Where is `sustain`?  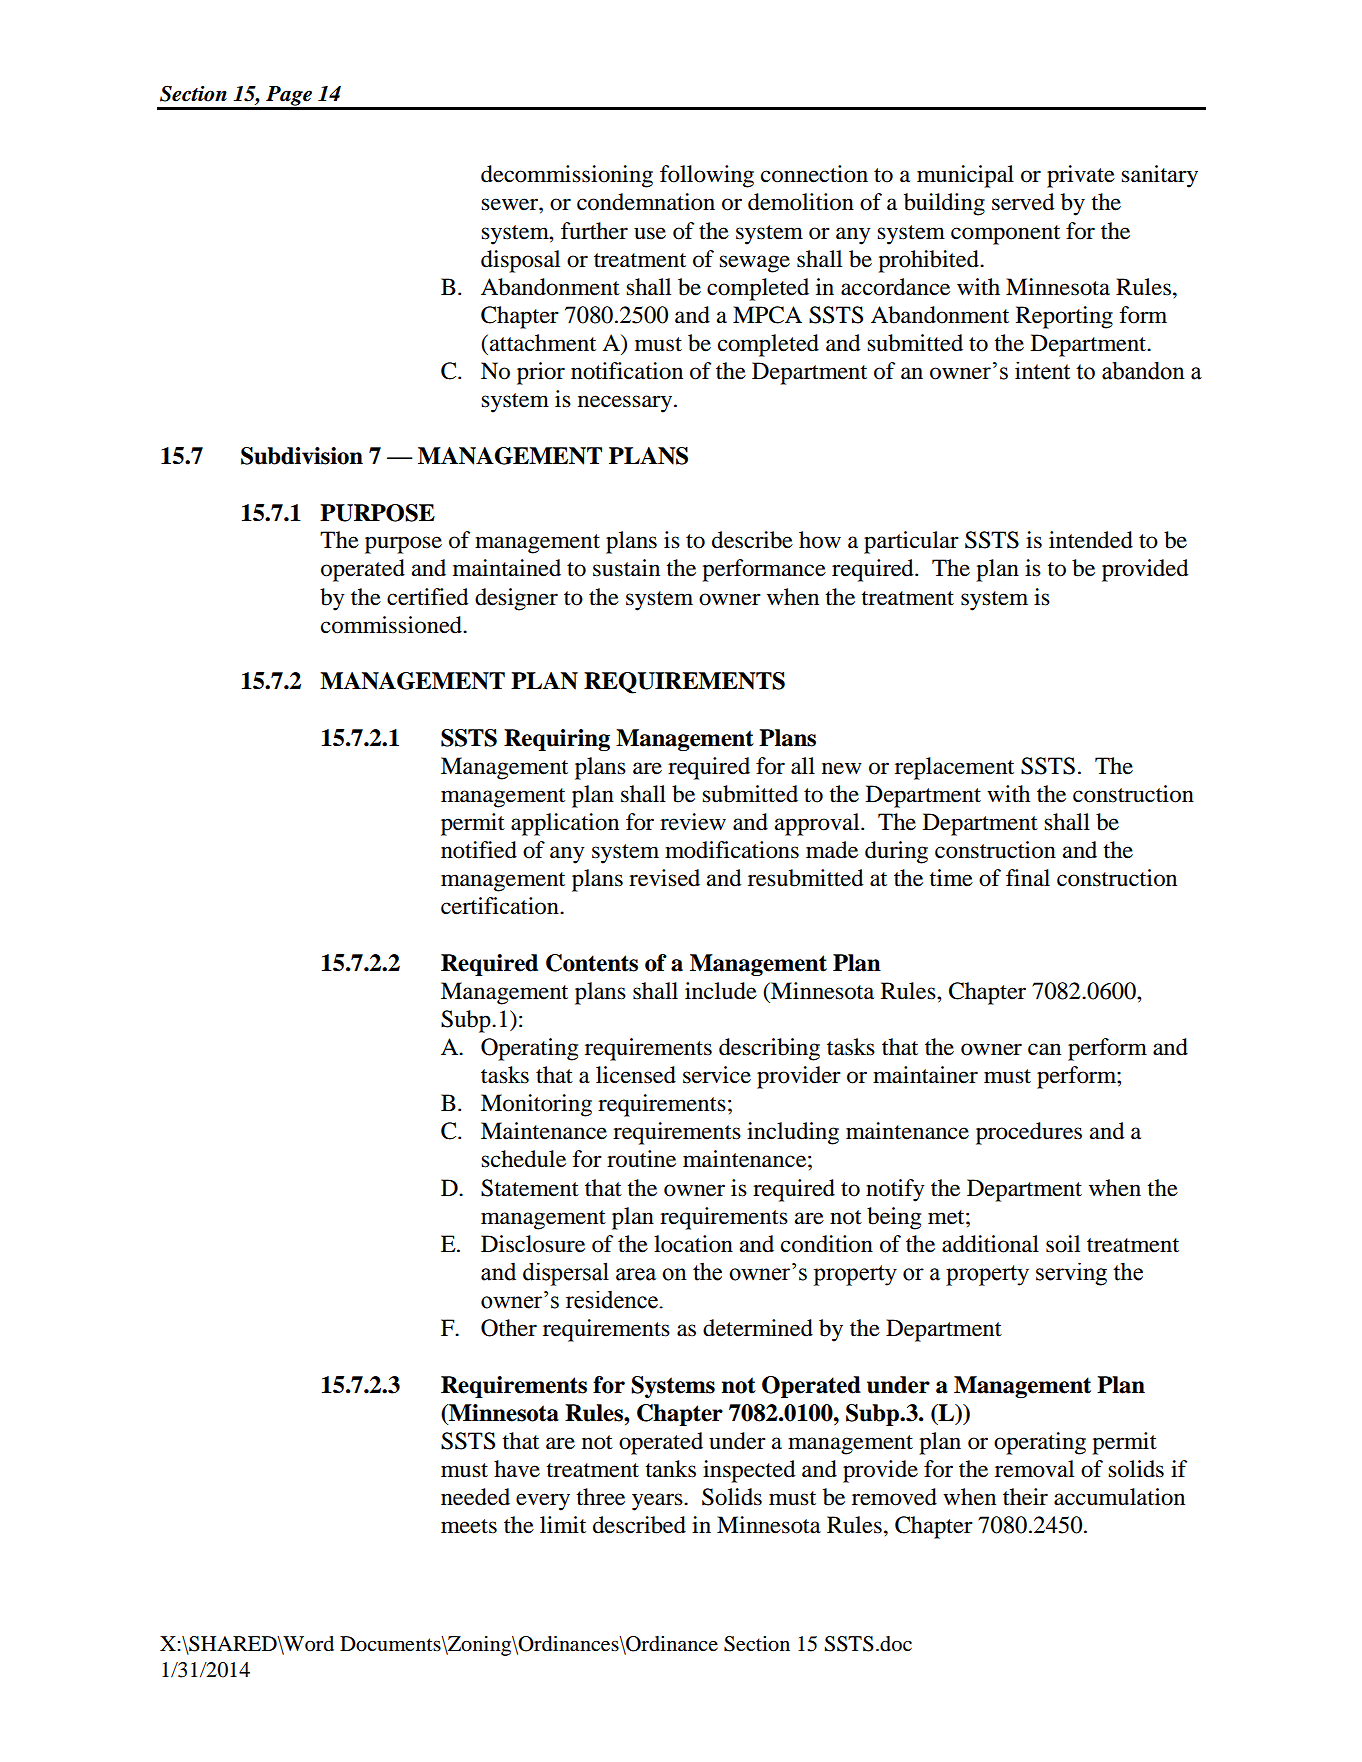
sustain is located at coordinates (626, 568).
